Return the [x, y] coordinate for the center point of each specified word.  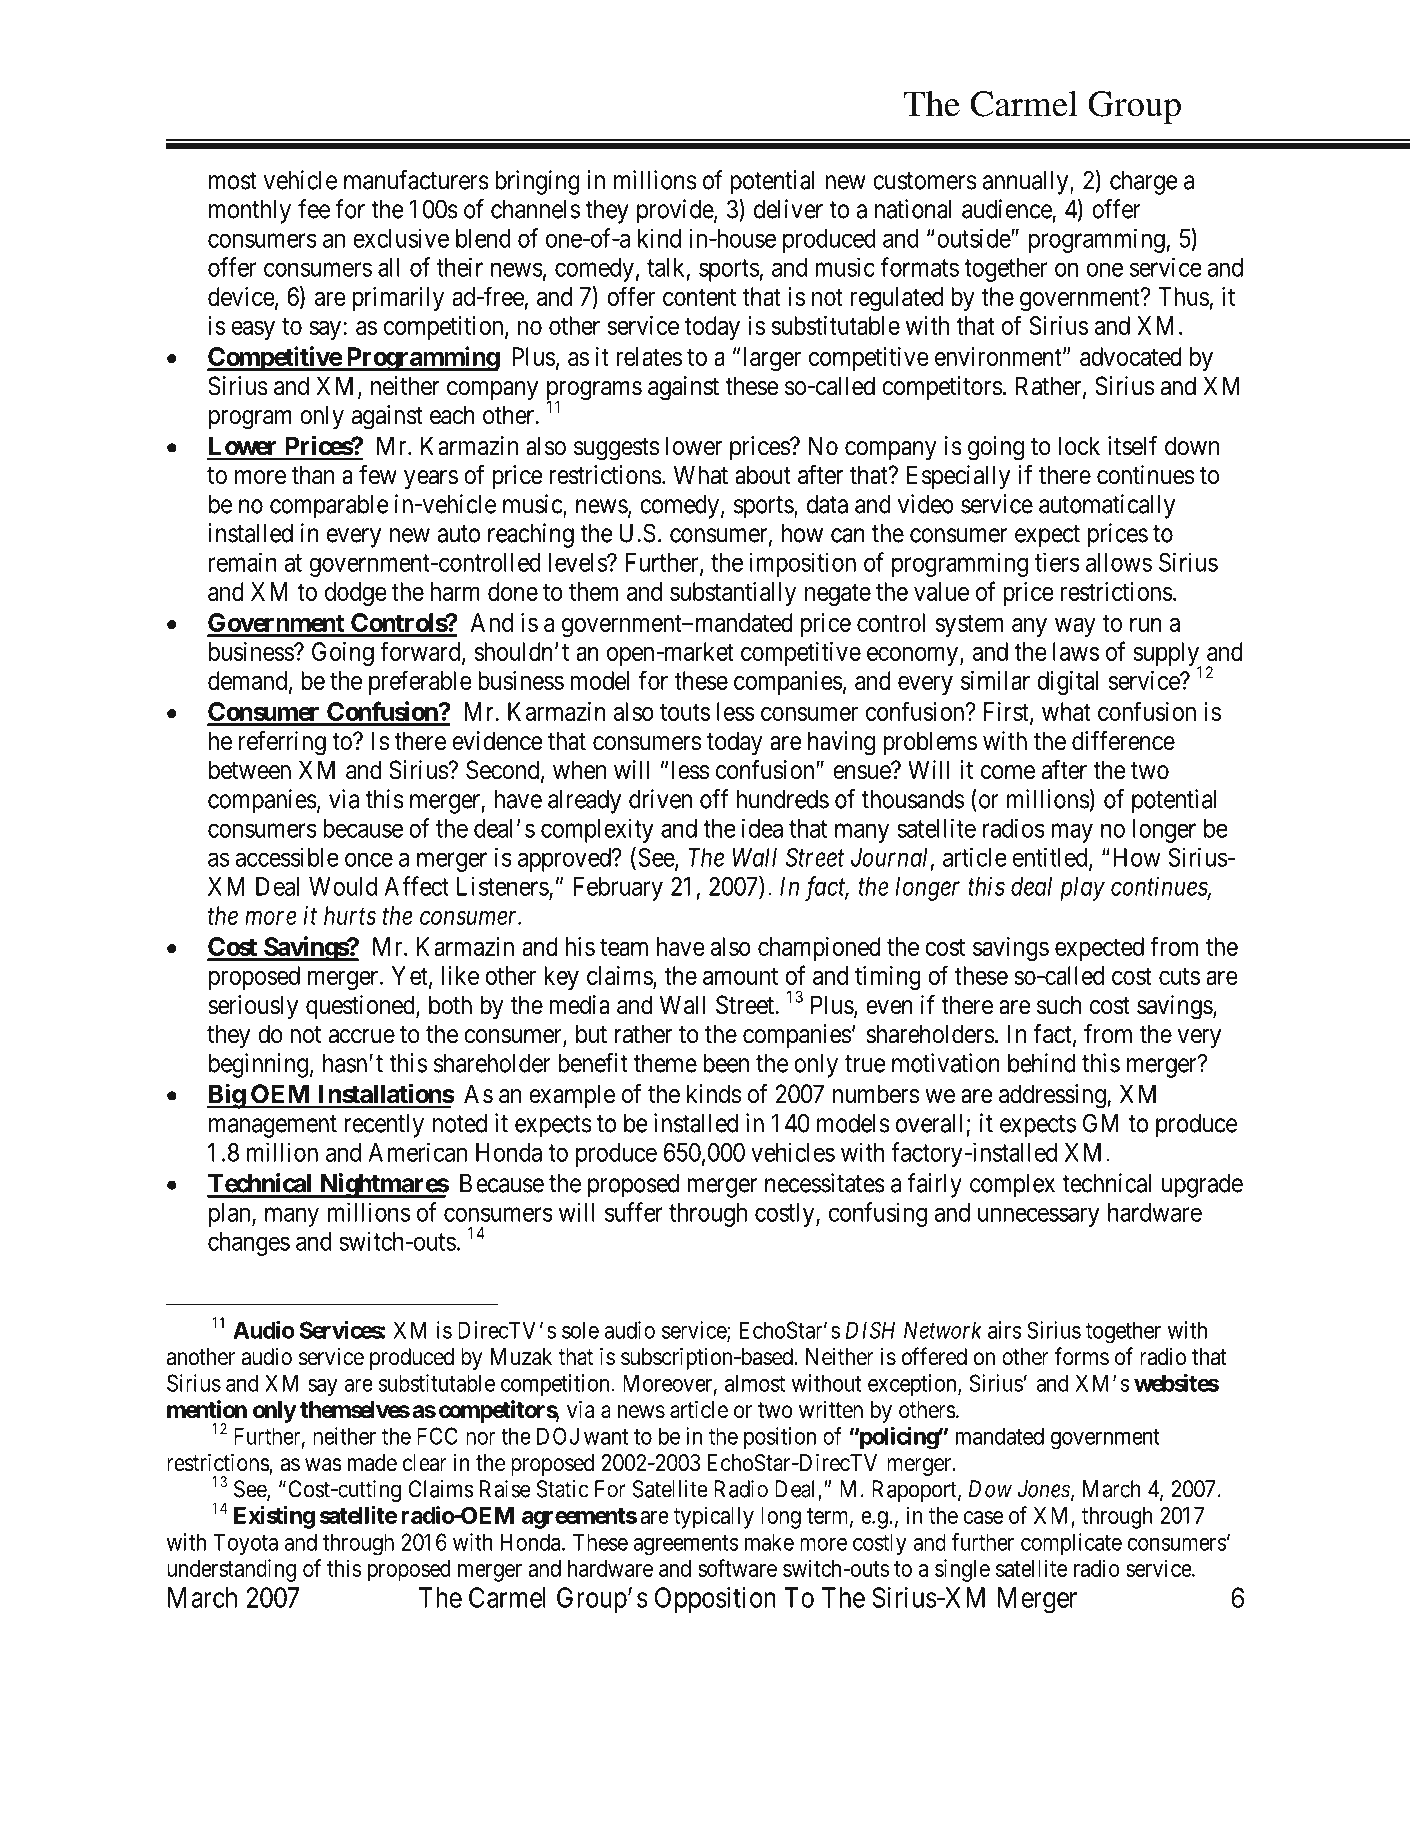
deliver [788, 209]
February [618, 889]
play [1082, 889]
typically [714, 1517]
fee [314, 209]
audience [1007, 209]
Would [343, 886]
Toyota [245, 1544]
